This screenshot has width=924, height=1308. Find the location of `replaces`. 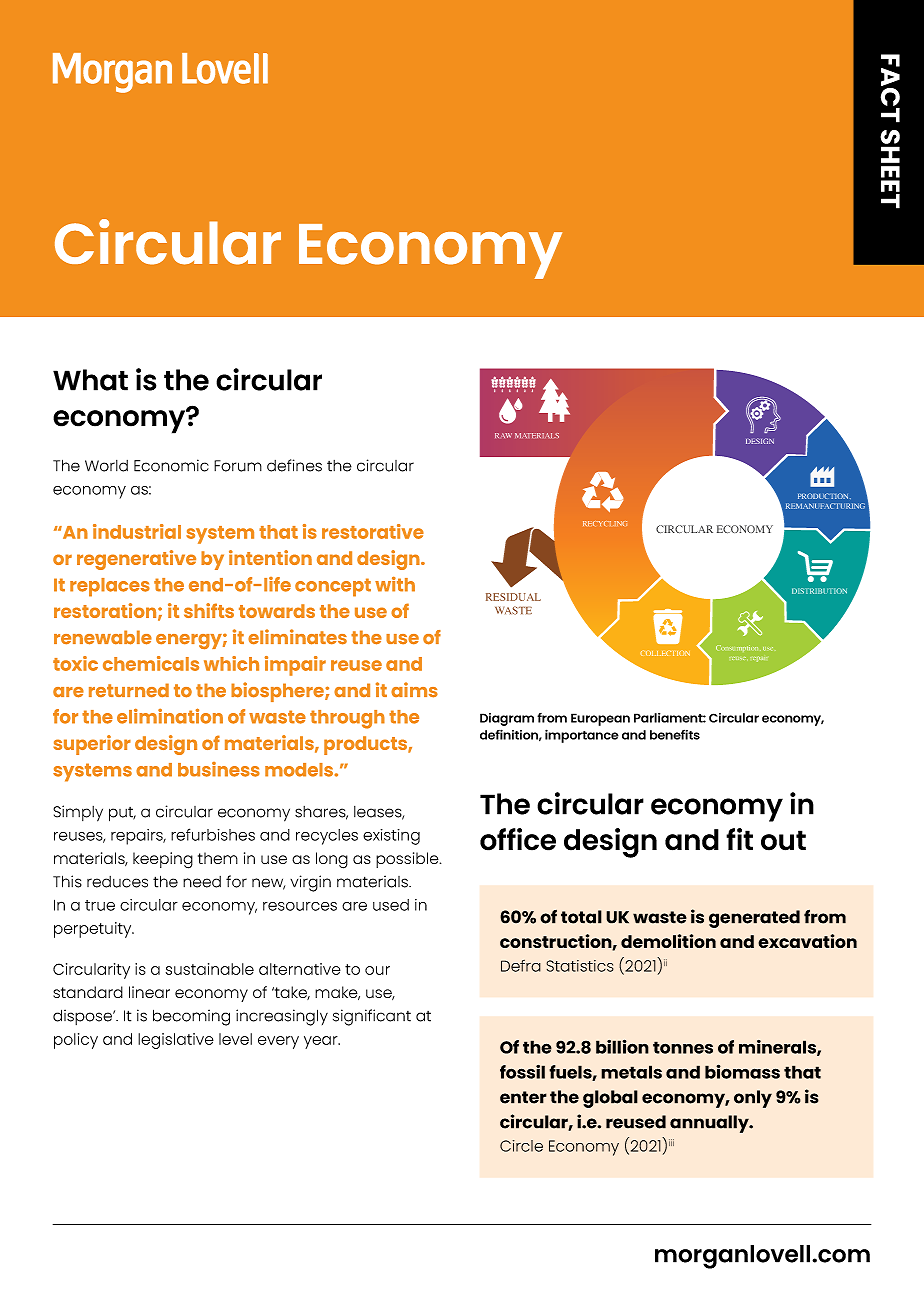

replaces is located at coordinates (110, 587).
